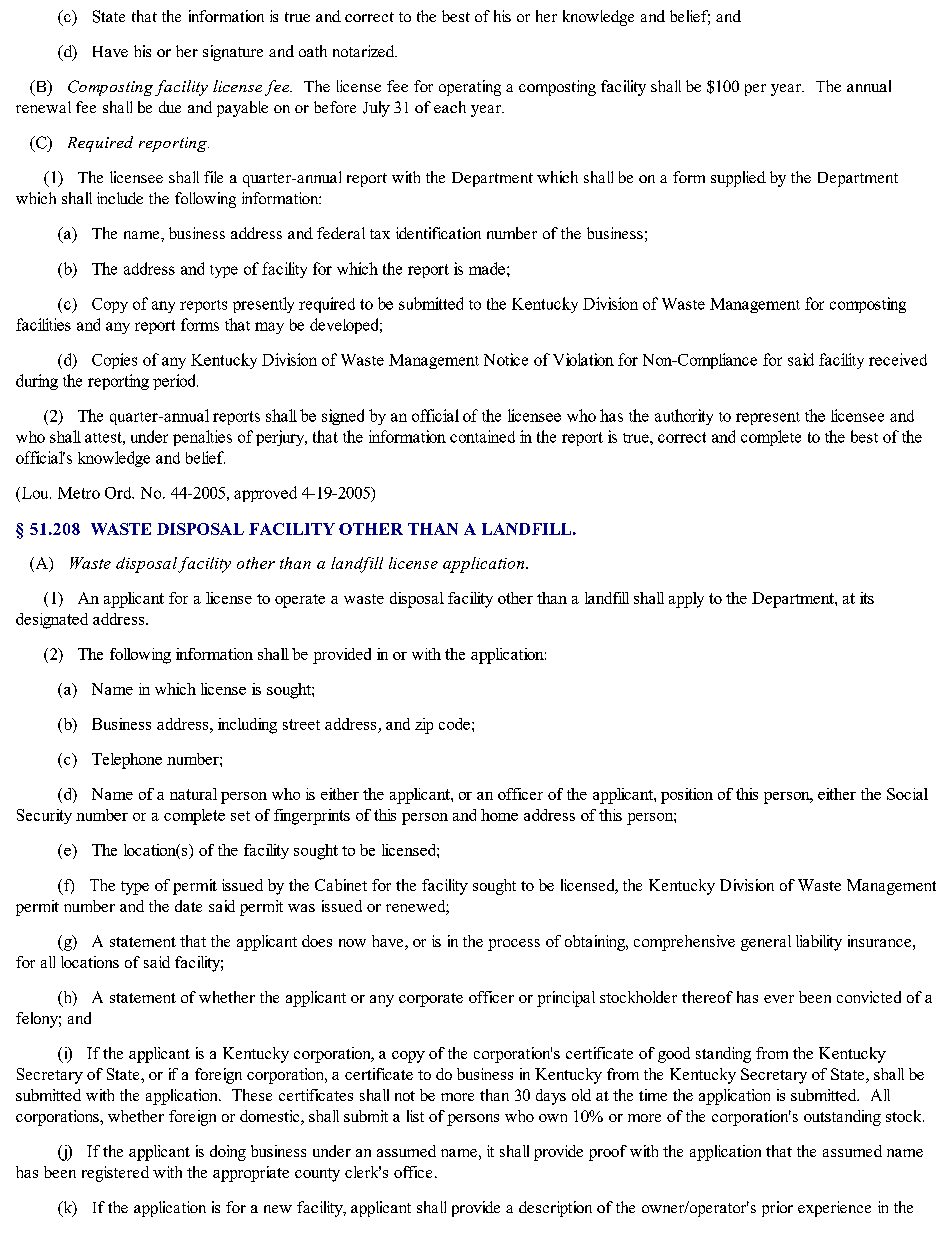 This page has height=1233, width=952. I want to click on registered, so click(115, 1174).
